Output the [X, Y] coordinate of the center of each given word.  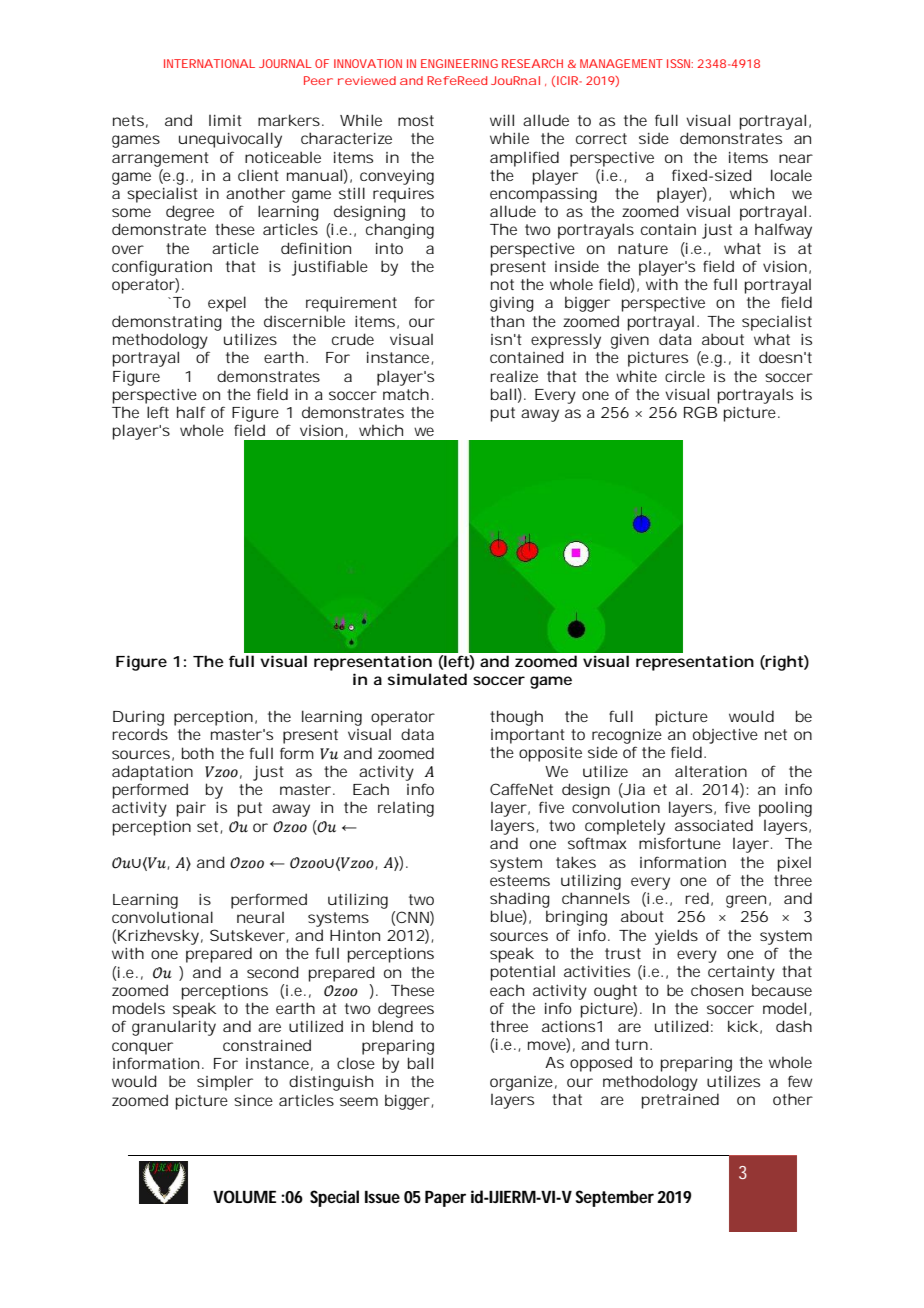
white [636, 376]
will [502, 120]
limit [225, 120]
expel [227, 304]
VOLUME [244, 1196]
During [138, 718]
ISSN [678, 63]
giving [512, 304]
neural [260, 917]
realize [514, 376]
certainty [741, 973]
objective [725, 736]
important [527, 736]
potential [523, 973]
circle [685, 376]
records [140, 734]
